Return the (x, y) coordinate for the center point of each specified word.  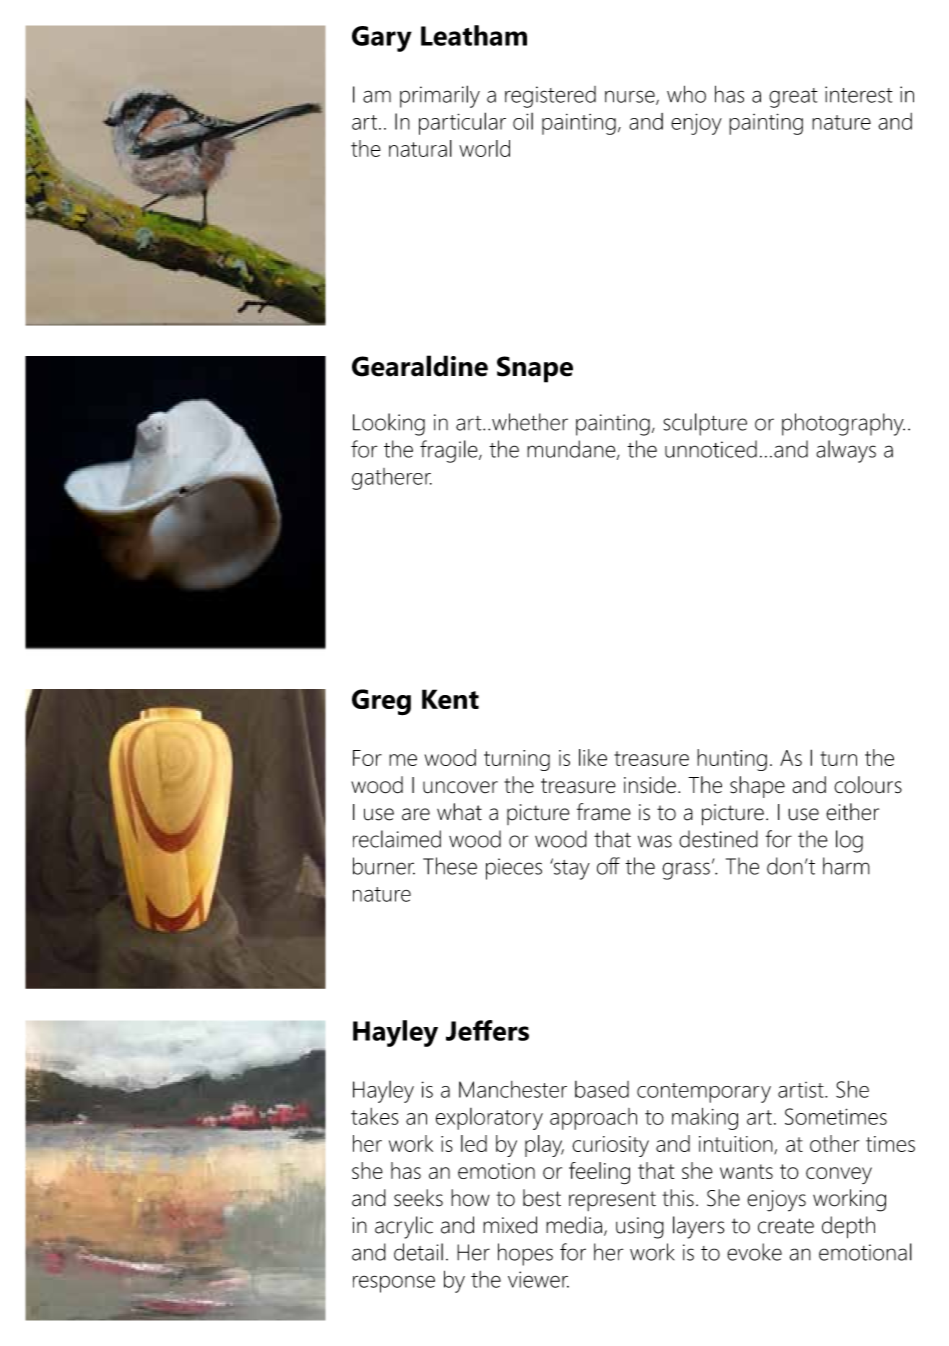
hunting (732, 760)
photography (843, 424)
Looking (389, 424)
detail (418, 1252)
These (450, 866)
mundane (572, 450)
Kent (450, 699)
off (608, 866)
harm (846, 866)
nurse (631, 97)
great (793, 98)
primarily (440, 96)
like (593, 757)
